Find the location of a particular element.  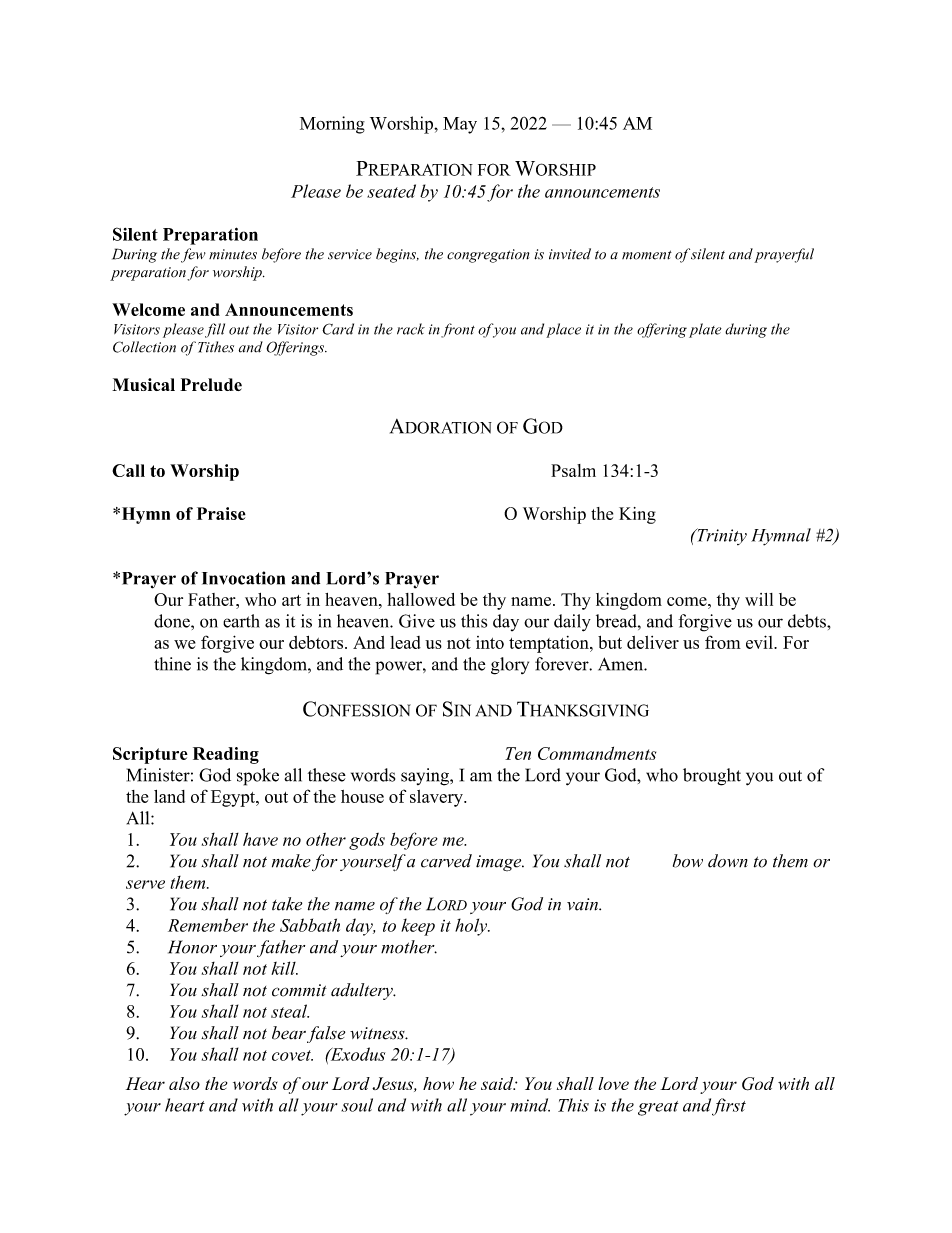

May is located at coordinates (460, 125).
